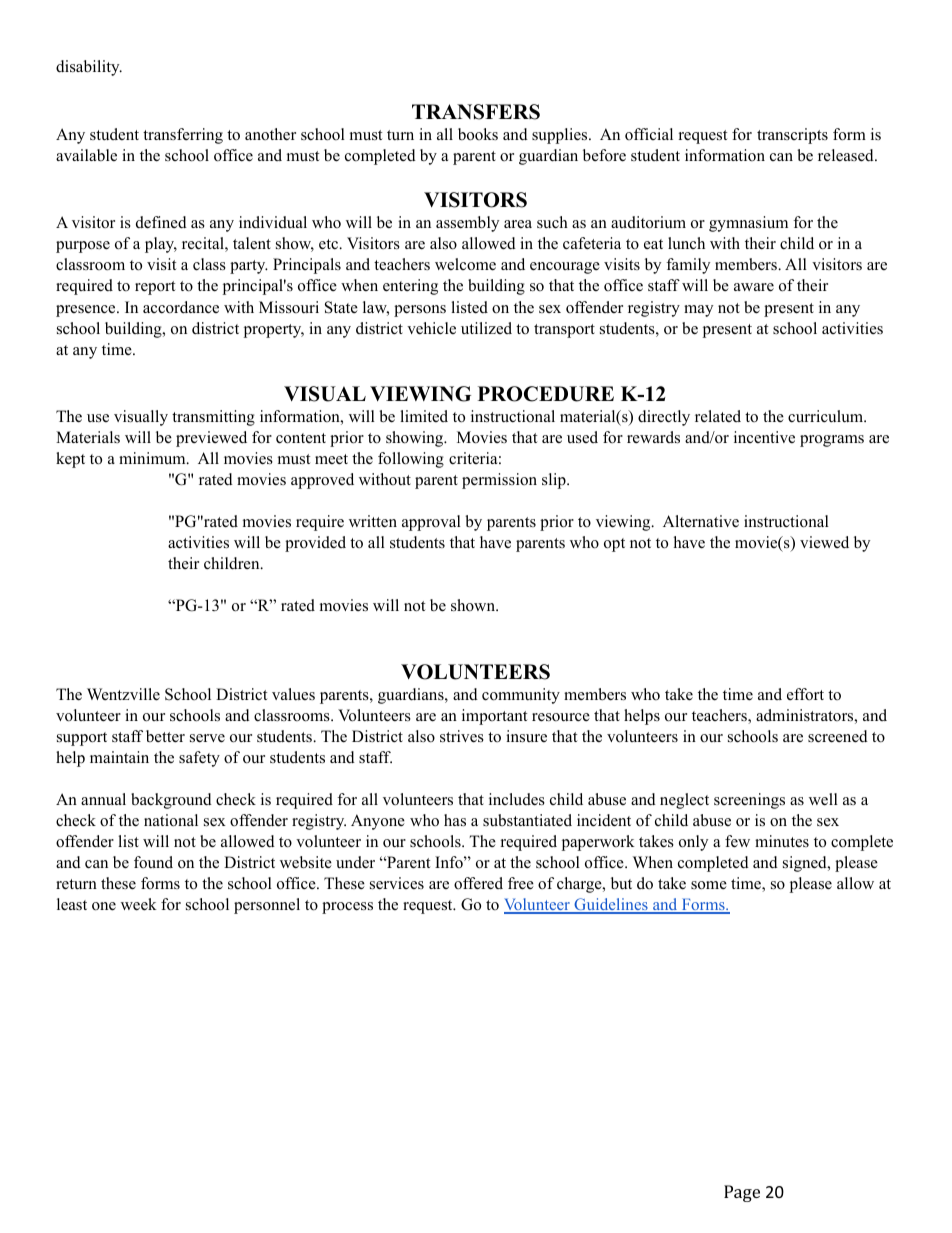 The width and height of the screenshot is (952, 1233). Describe the element at coordinates (742, 1193) in the screenshot. I see `Page` at that location.
